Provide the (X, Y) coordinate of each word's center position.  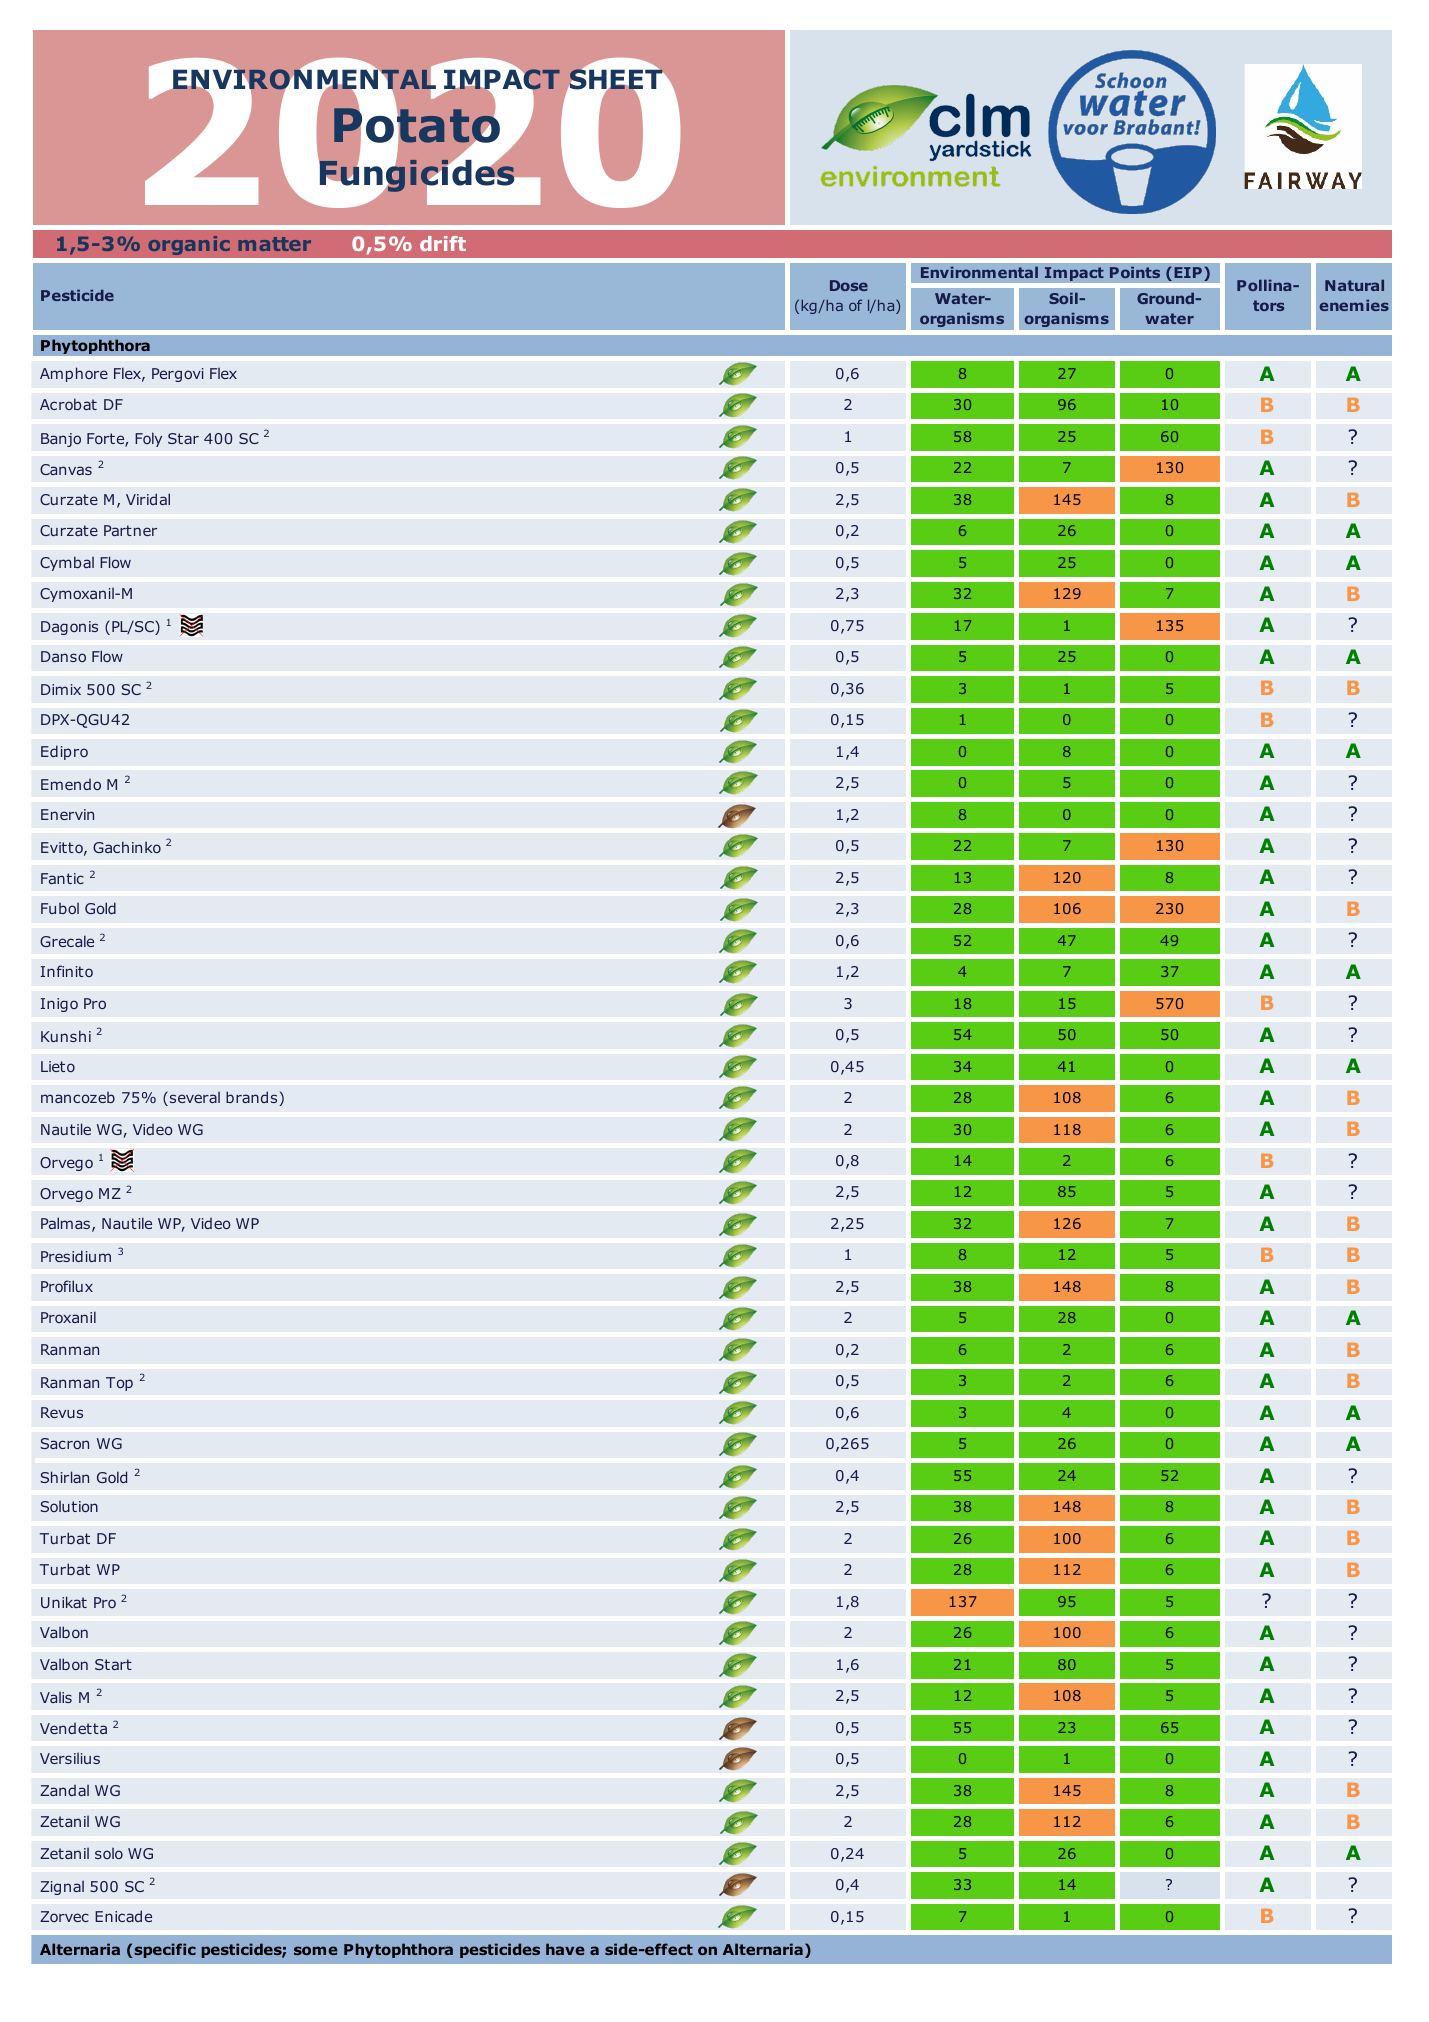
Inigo (59, 1005)
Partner (130, 530)
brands (253, 1098)
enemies (1354, 305)
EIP (1188, 272)
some (316, 1950)
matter (274, 244)
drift (443, 243)
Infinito (66, 971)
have (565, 1949)
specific (164, 1950)
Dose (849, 285)
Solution (69, 1506)
